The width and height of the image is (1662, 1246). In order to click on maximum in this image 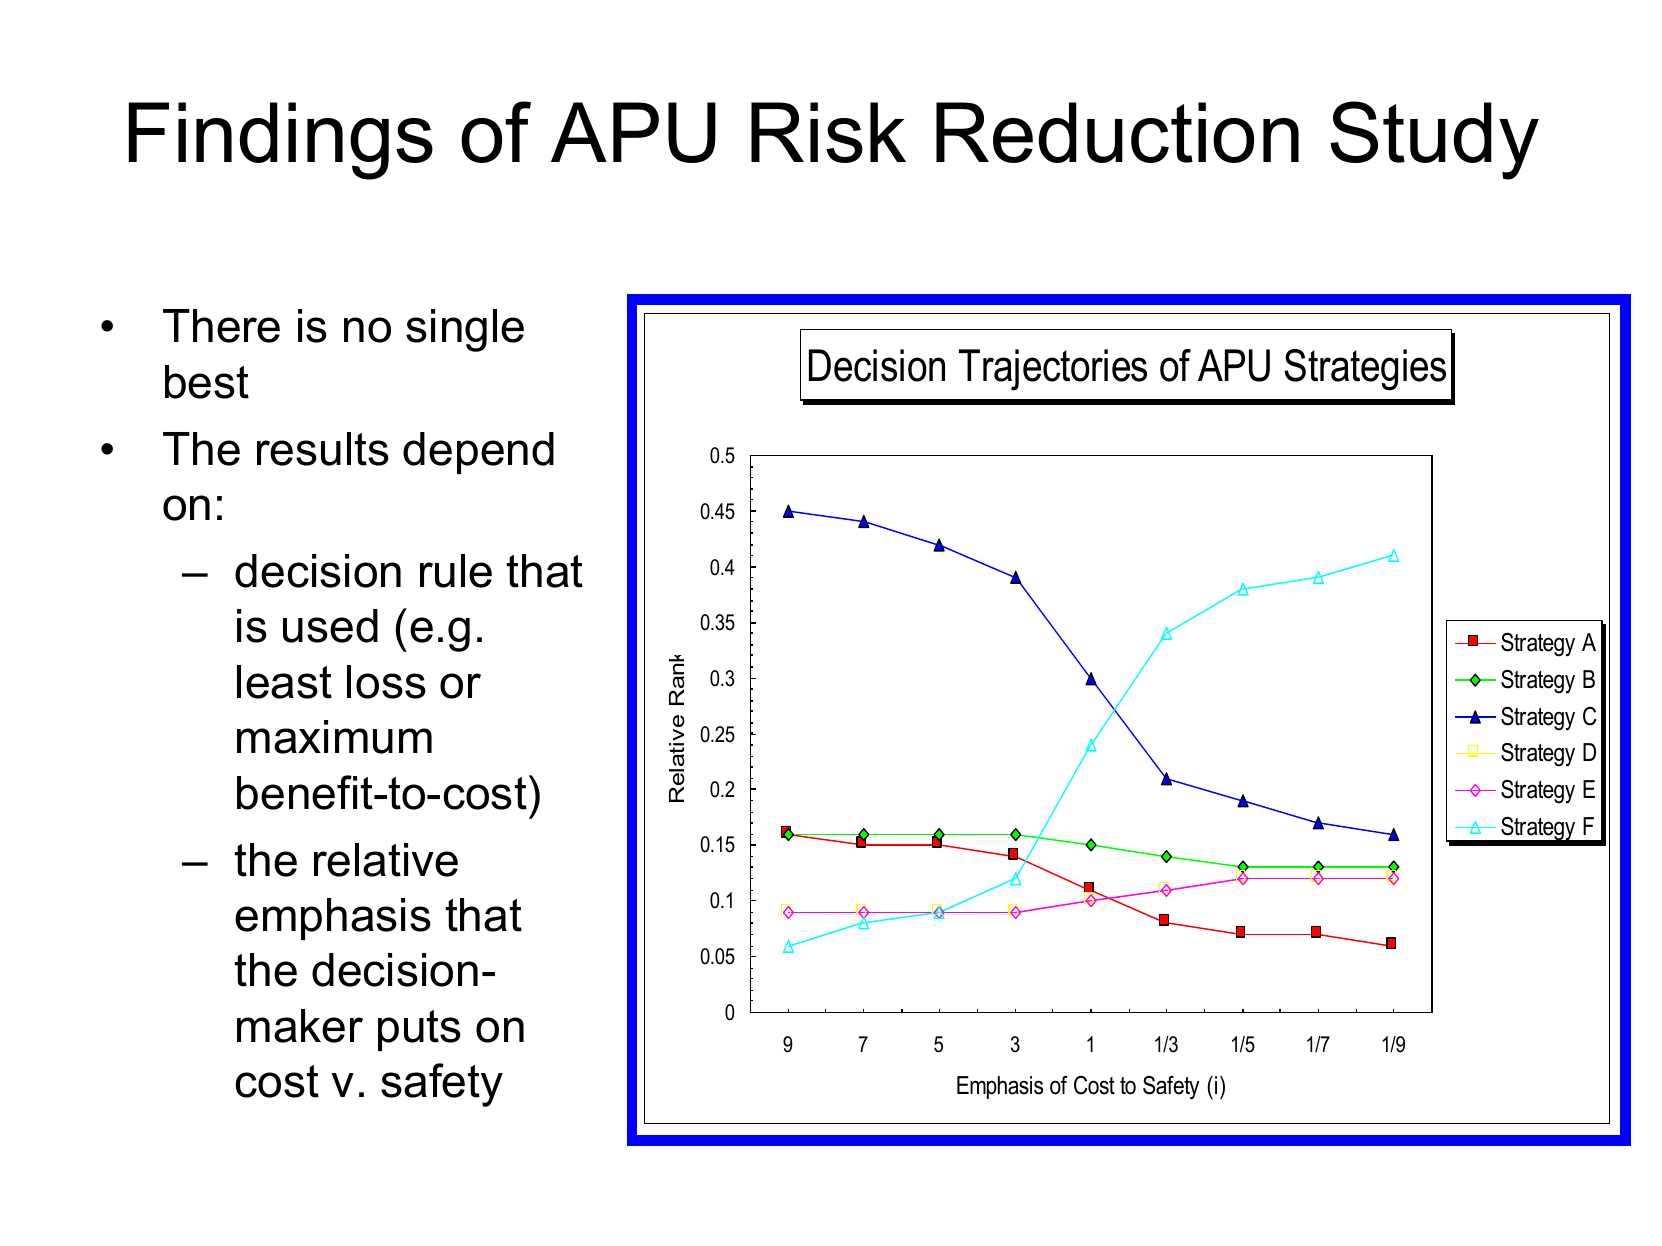, I will do `click(334, 737)`.
